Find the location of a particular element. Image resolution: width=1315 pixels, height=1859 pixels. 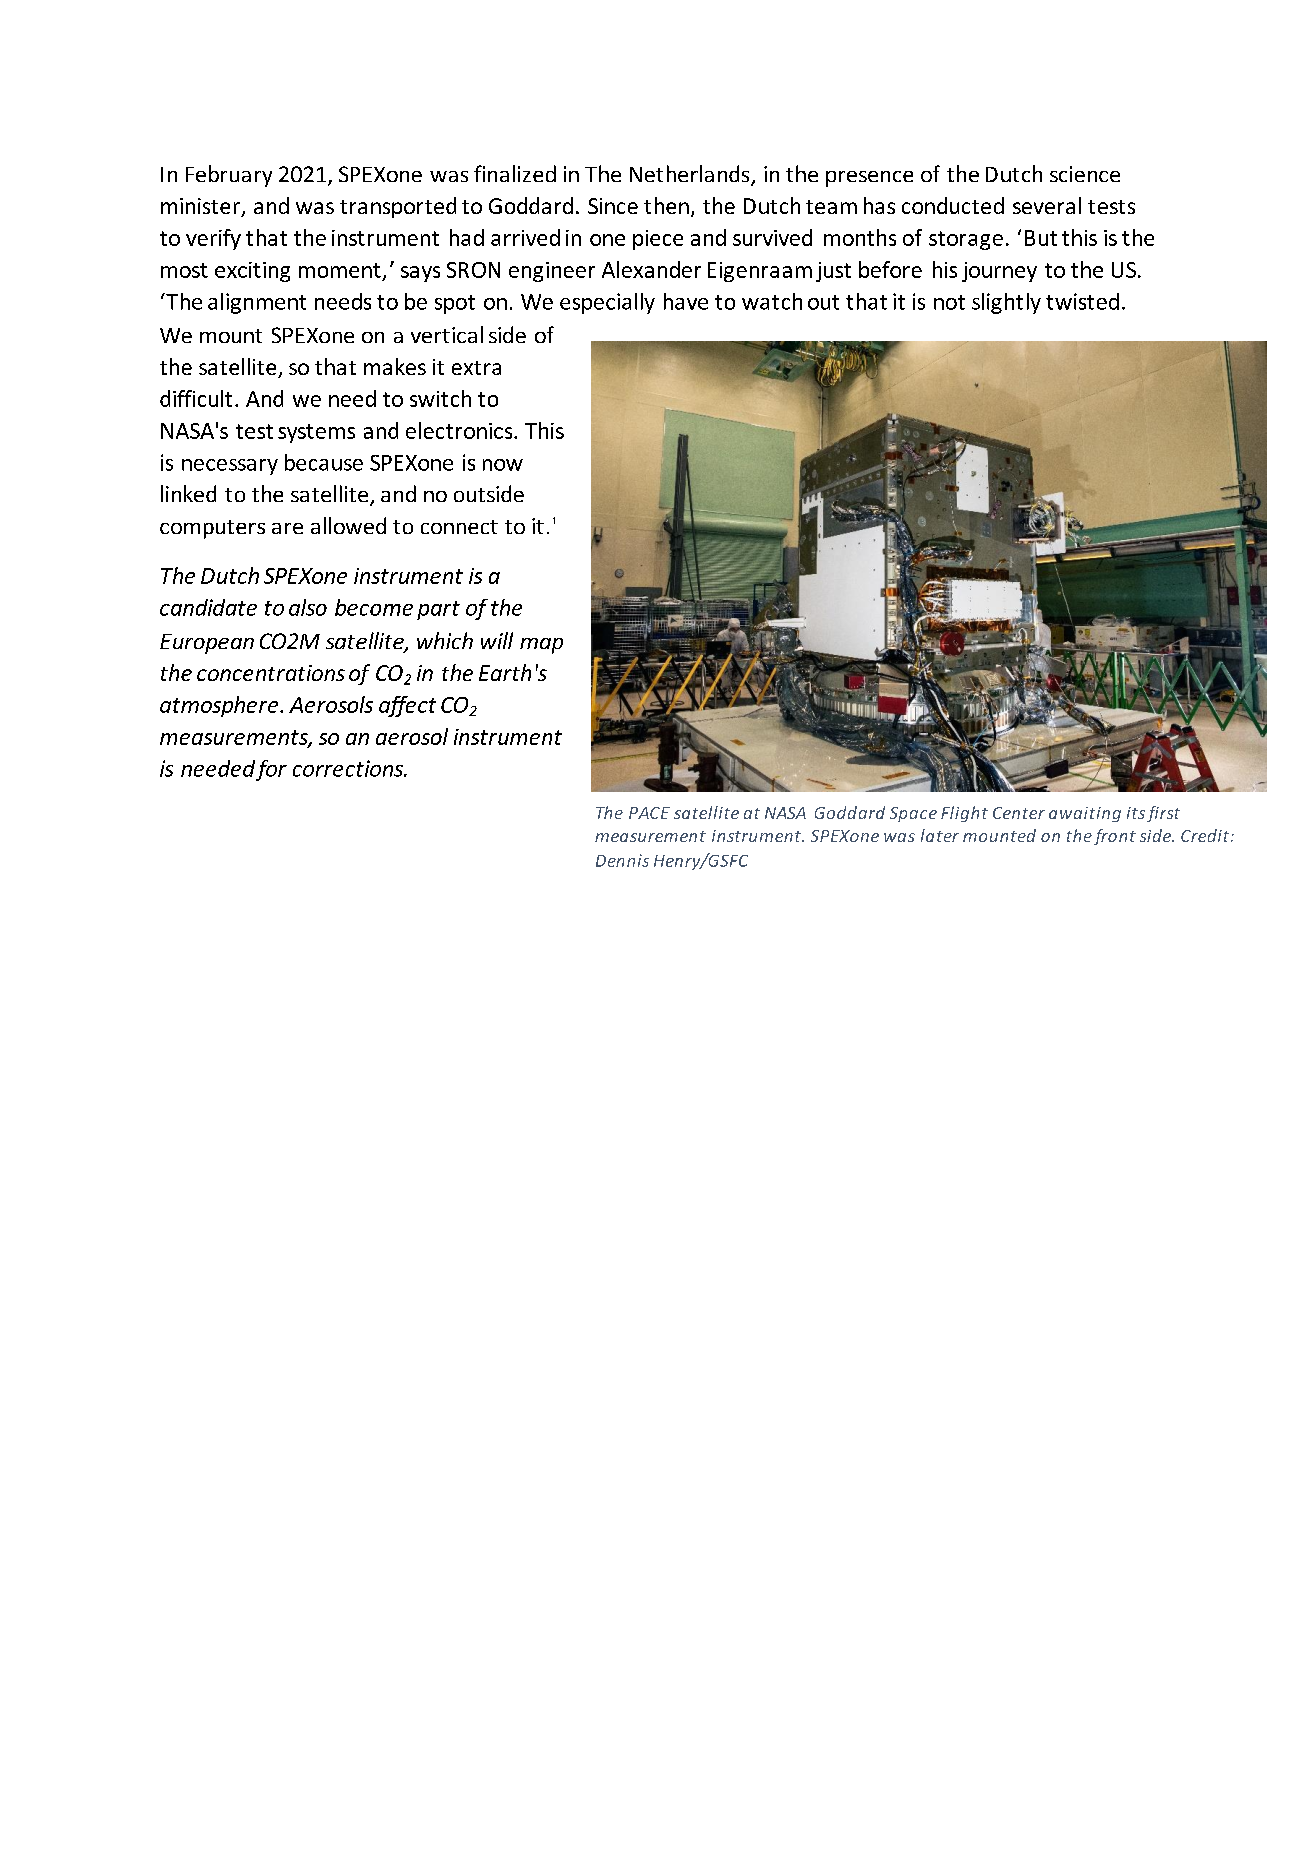

map is located at coordinates (541, 646).
